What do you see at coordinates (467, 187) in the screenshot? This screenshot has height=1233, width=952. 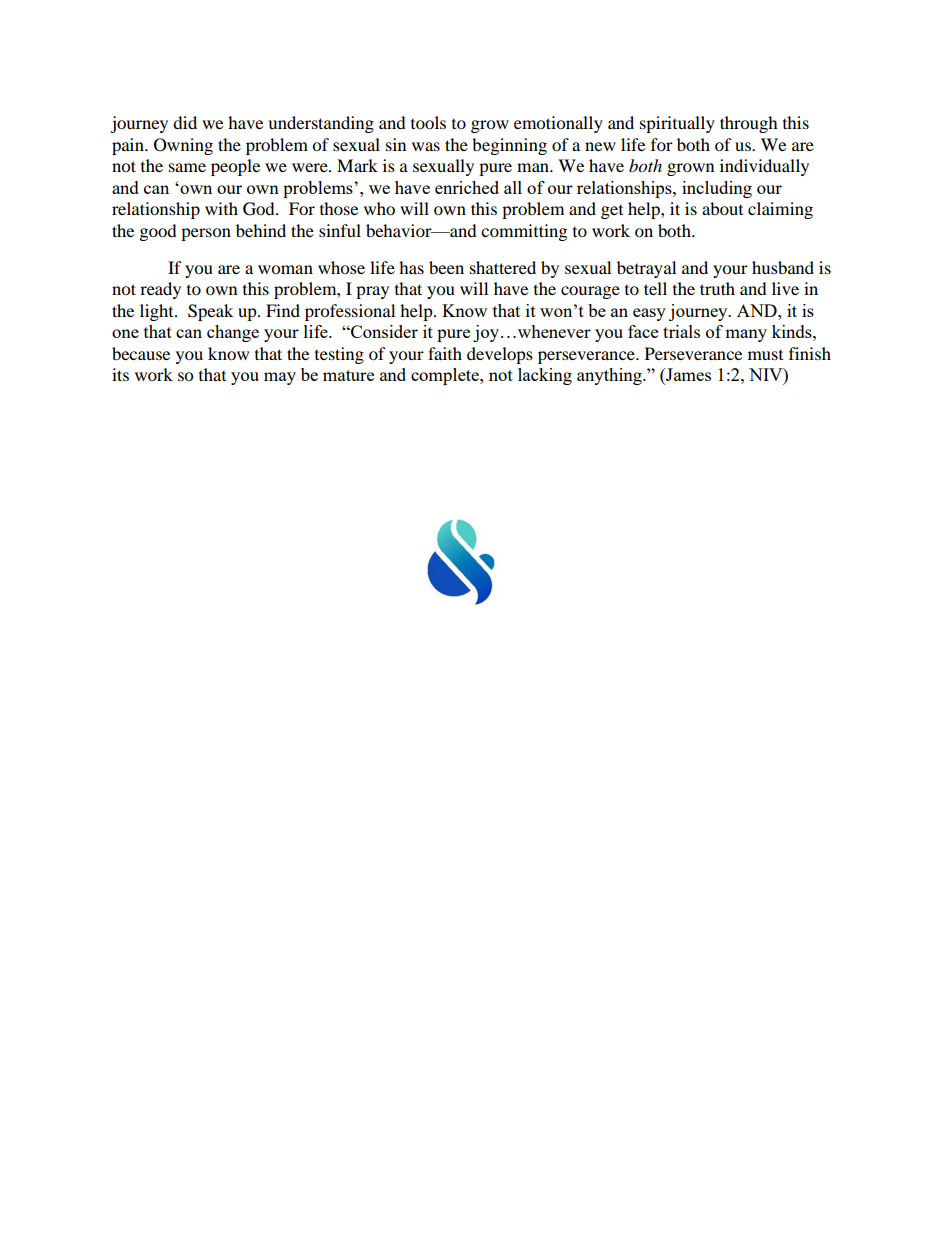 I see `enriched` at bounding box center [467, 187].
